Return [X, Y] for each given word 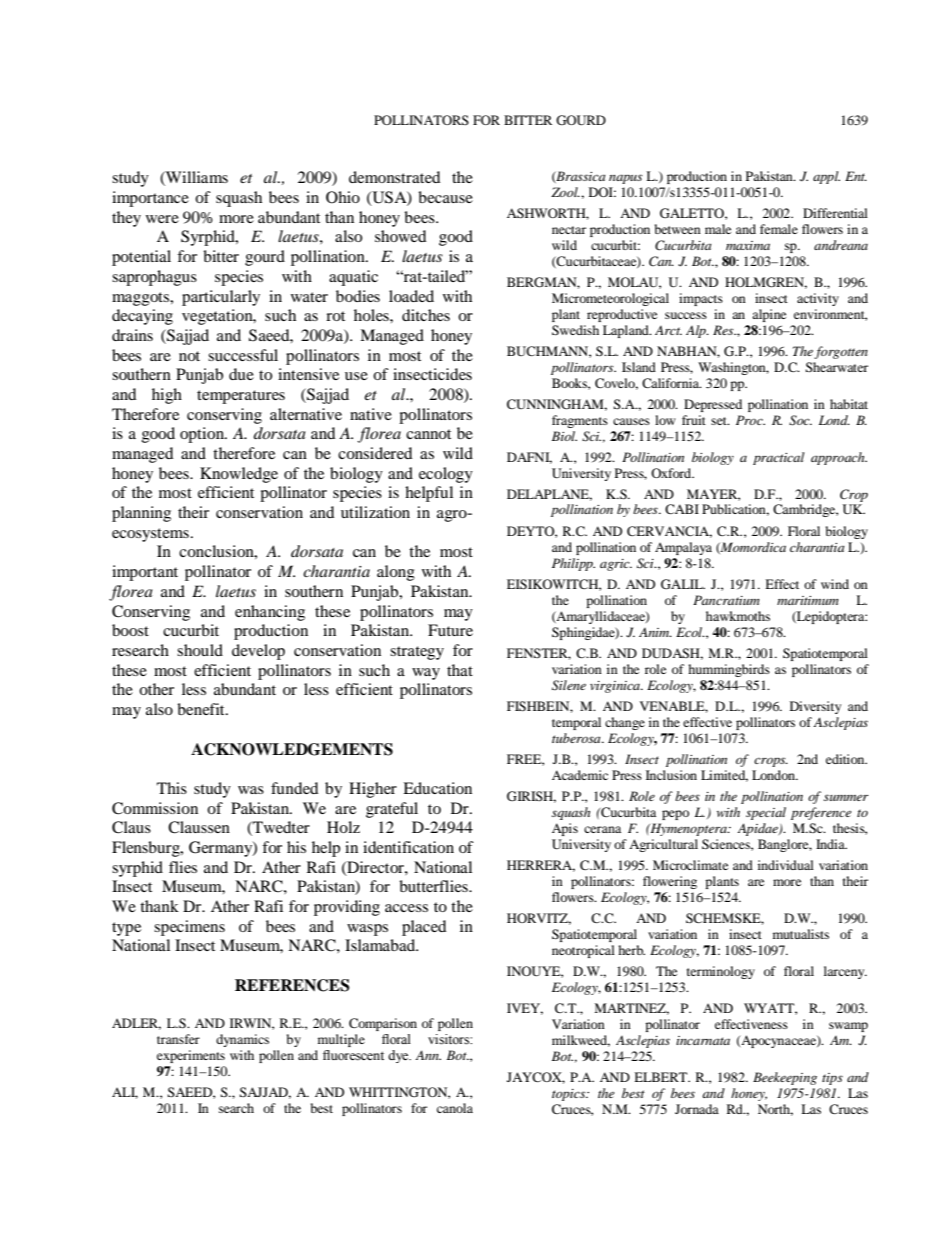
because [445, 197]
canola [455, 1108]
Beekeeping [785, 1078]
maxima [748, 245]
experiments [191, 1056]
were [162, 219]
